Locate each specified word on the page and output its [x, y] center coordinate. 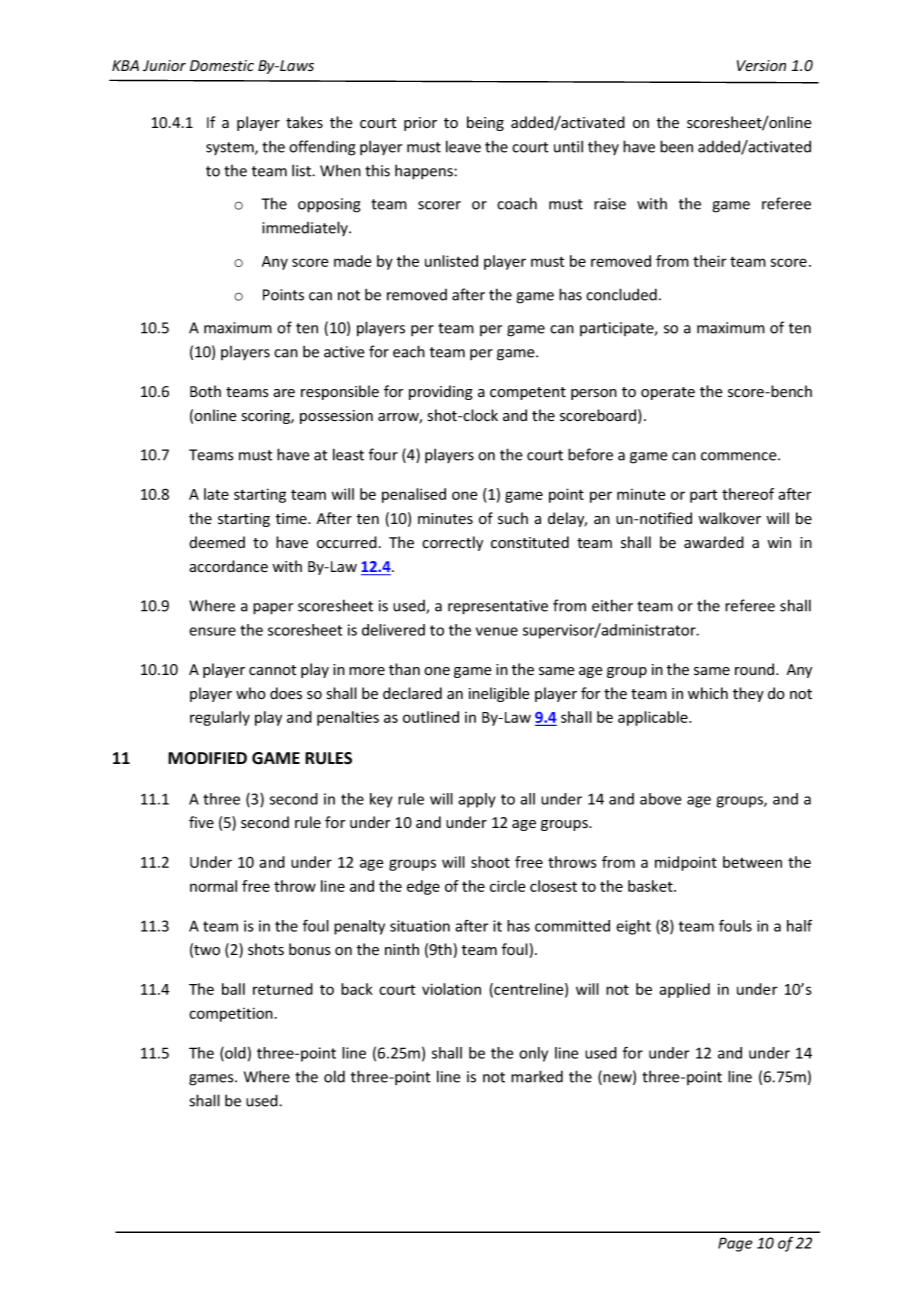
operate [668, 393]
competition [231, 1014]
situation [420, 926]
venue [497, 631]
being [485, 123]
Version [761, 66]
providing [441, 392]
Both [205, 391]
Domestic [222, 66]
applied [684, 990]
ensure [212, 631]
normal [213, 886]
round [756, 669]
